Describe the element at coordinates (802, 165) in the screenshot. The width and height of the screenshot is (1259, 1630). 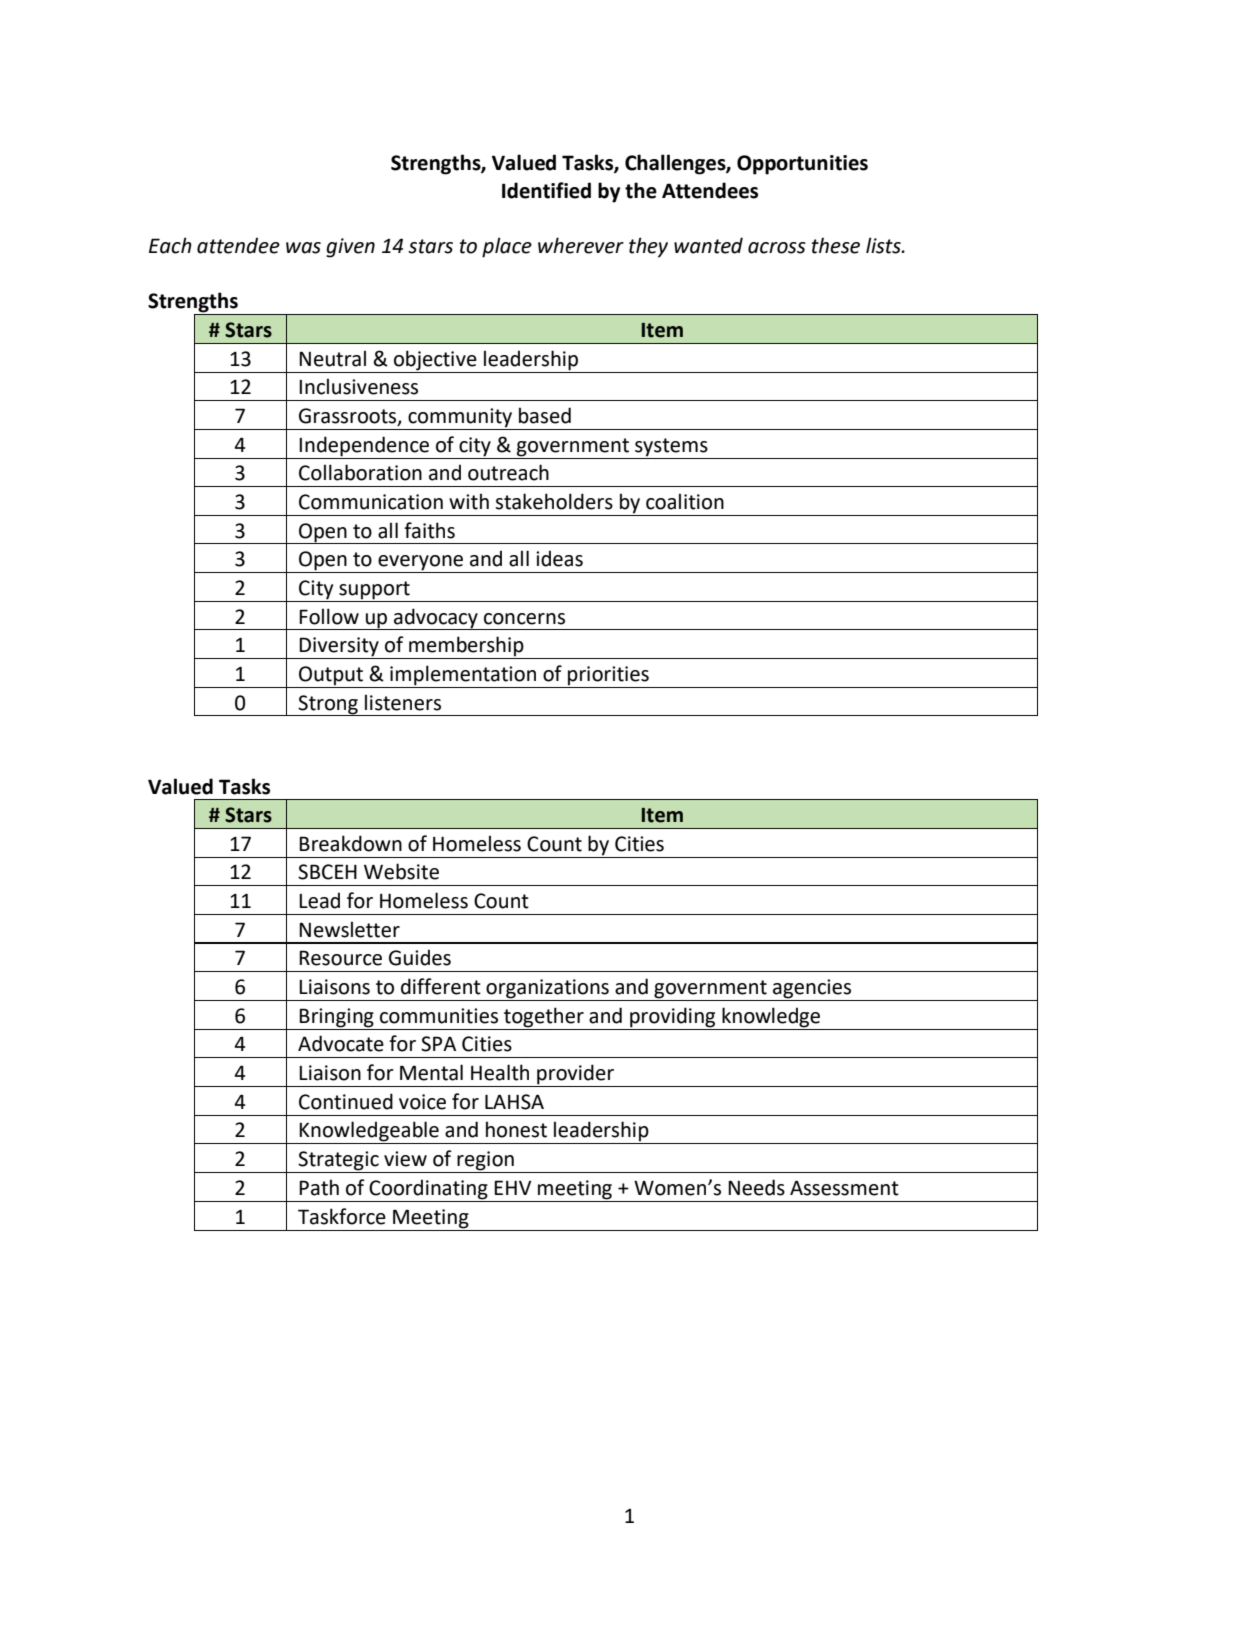
I see `Opportunities` at that location.
